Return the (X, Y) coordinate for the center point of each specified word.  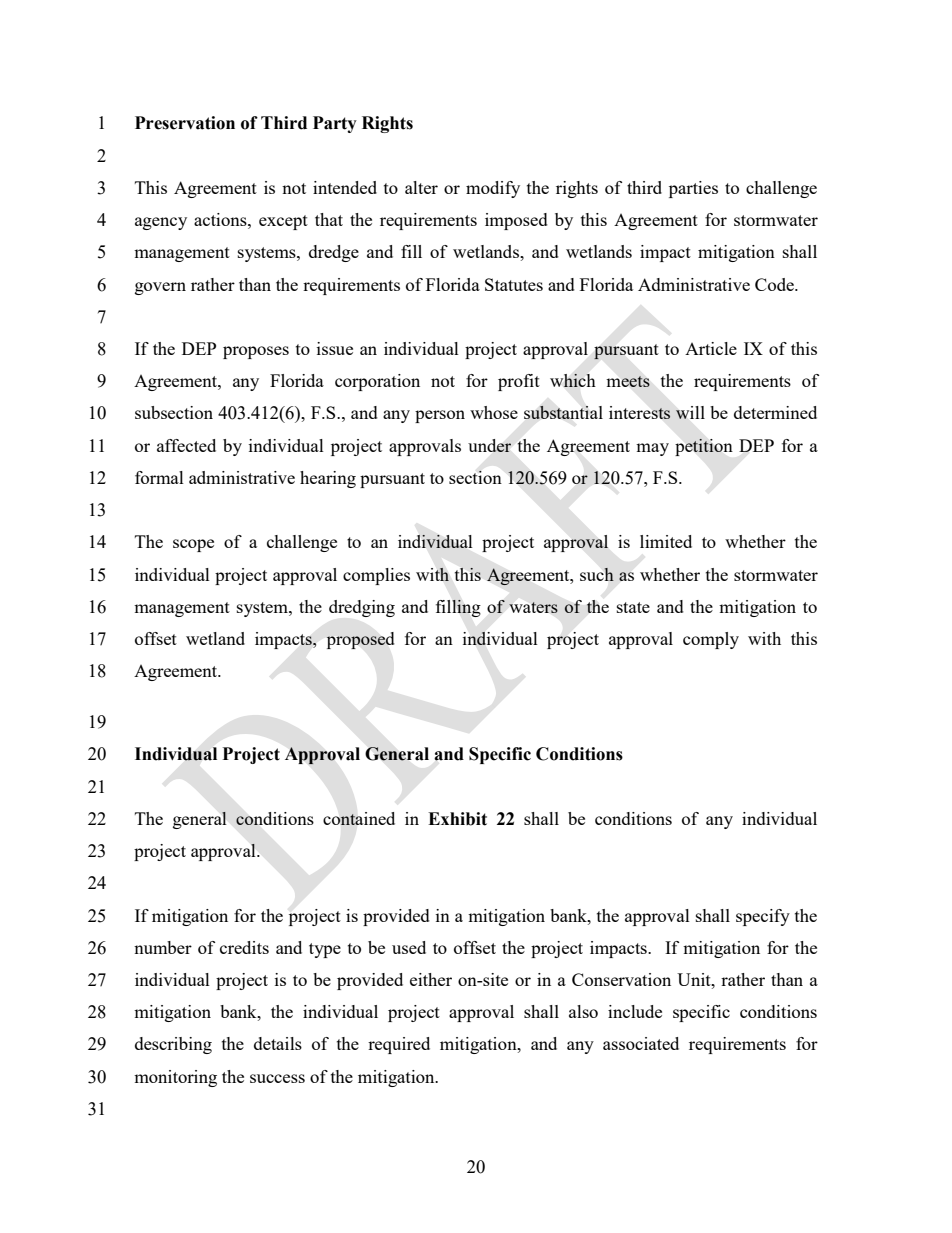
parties (693, 189)
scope (193, 545)
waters (533, 607)
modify (493, 189)
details (278, 1043)
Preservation (185, 123)
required (399, 1045)
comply (711, 640)
